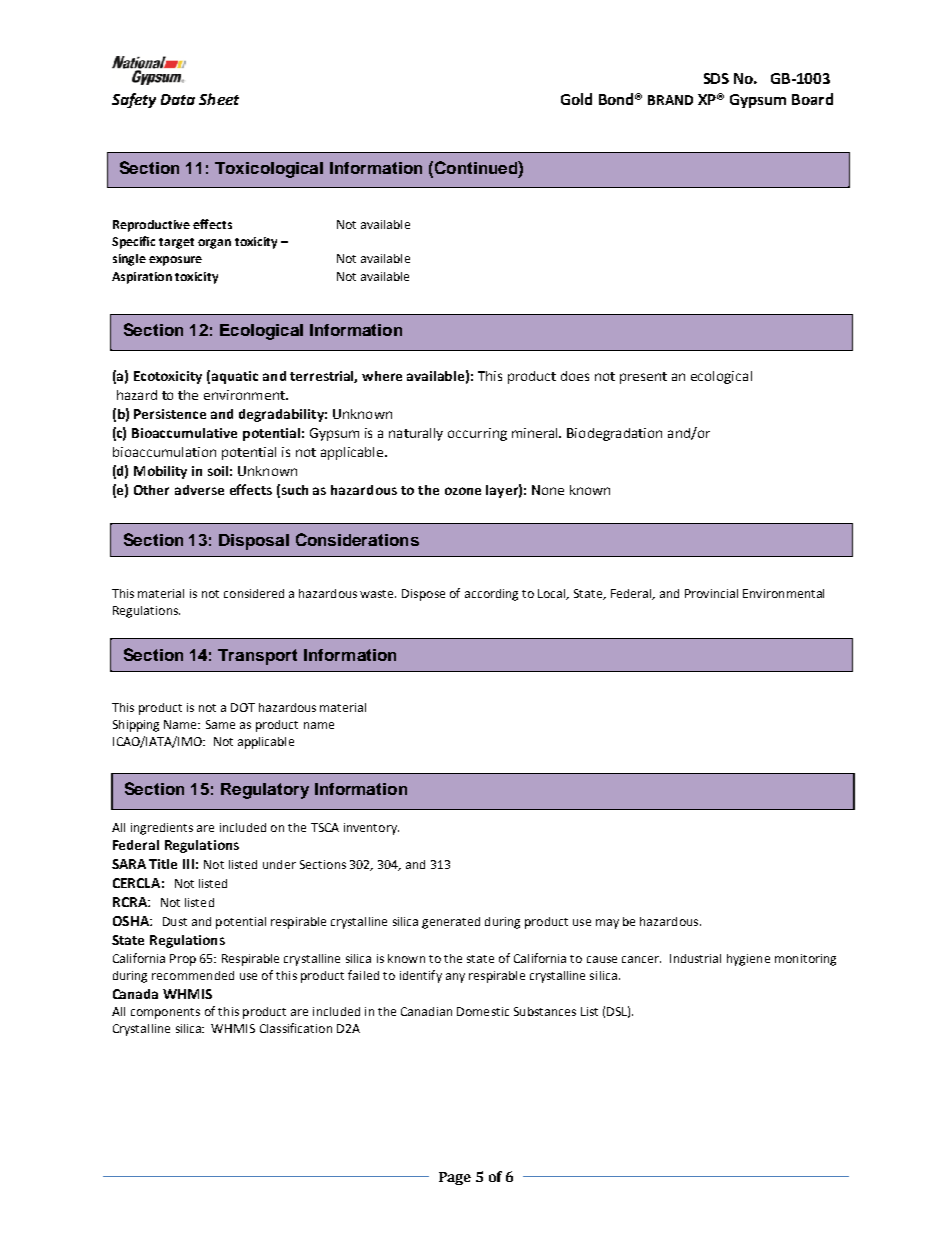 The height and width of the screenshot is (1233, 952). I want to click on Biodegradation, so click(614, 434).
